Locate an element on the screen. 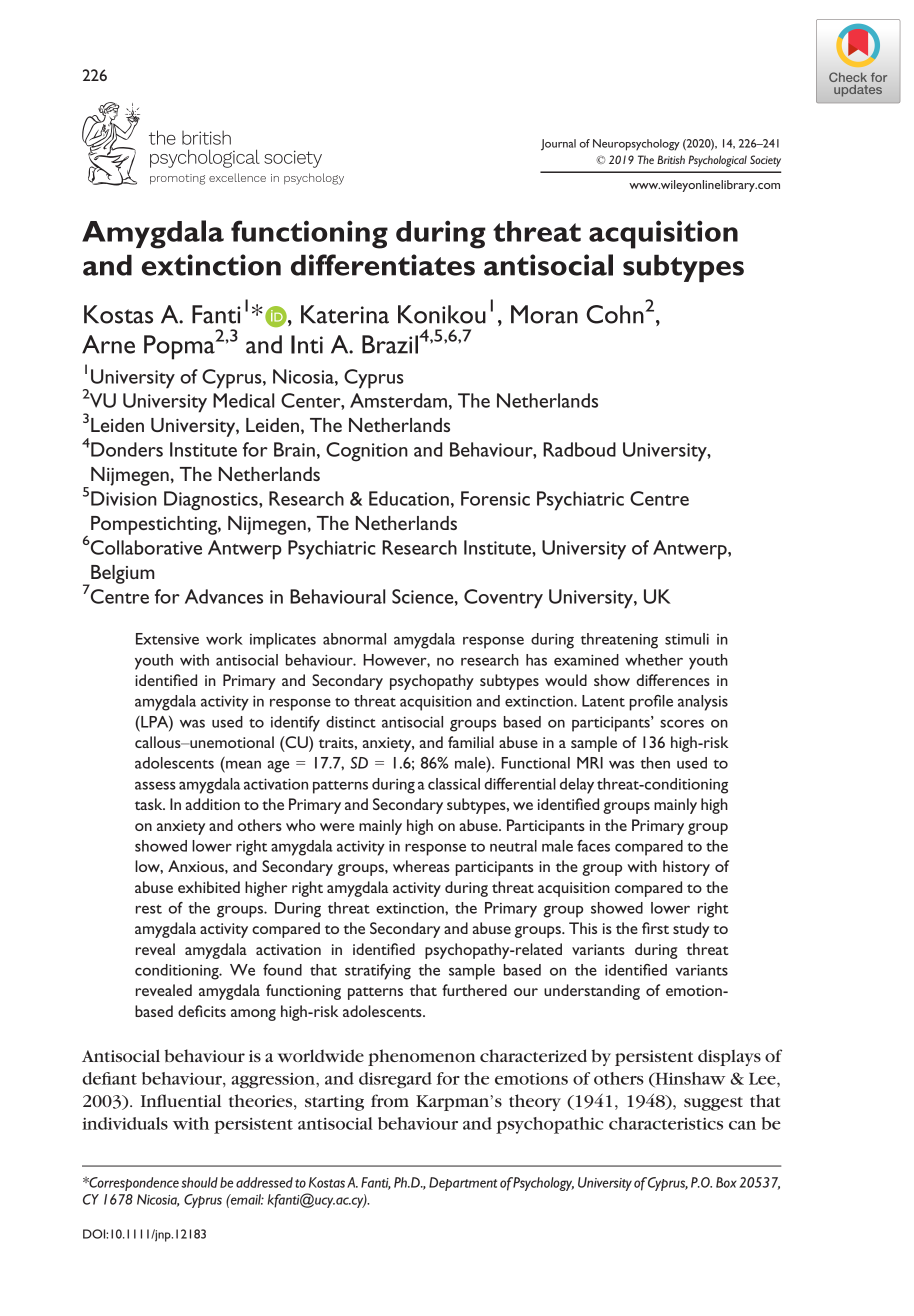 The width and height of the screenshot is (914, 1316). differentiates is located at coordinates (383, 265).
